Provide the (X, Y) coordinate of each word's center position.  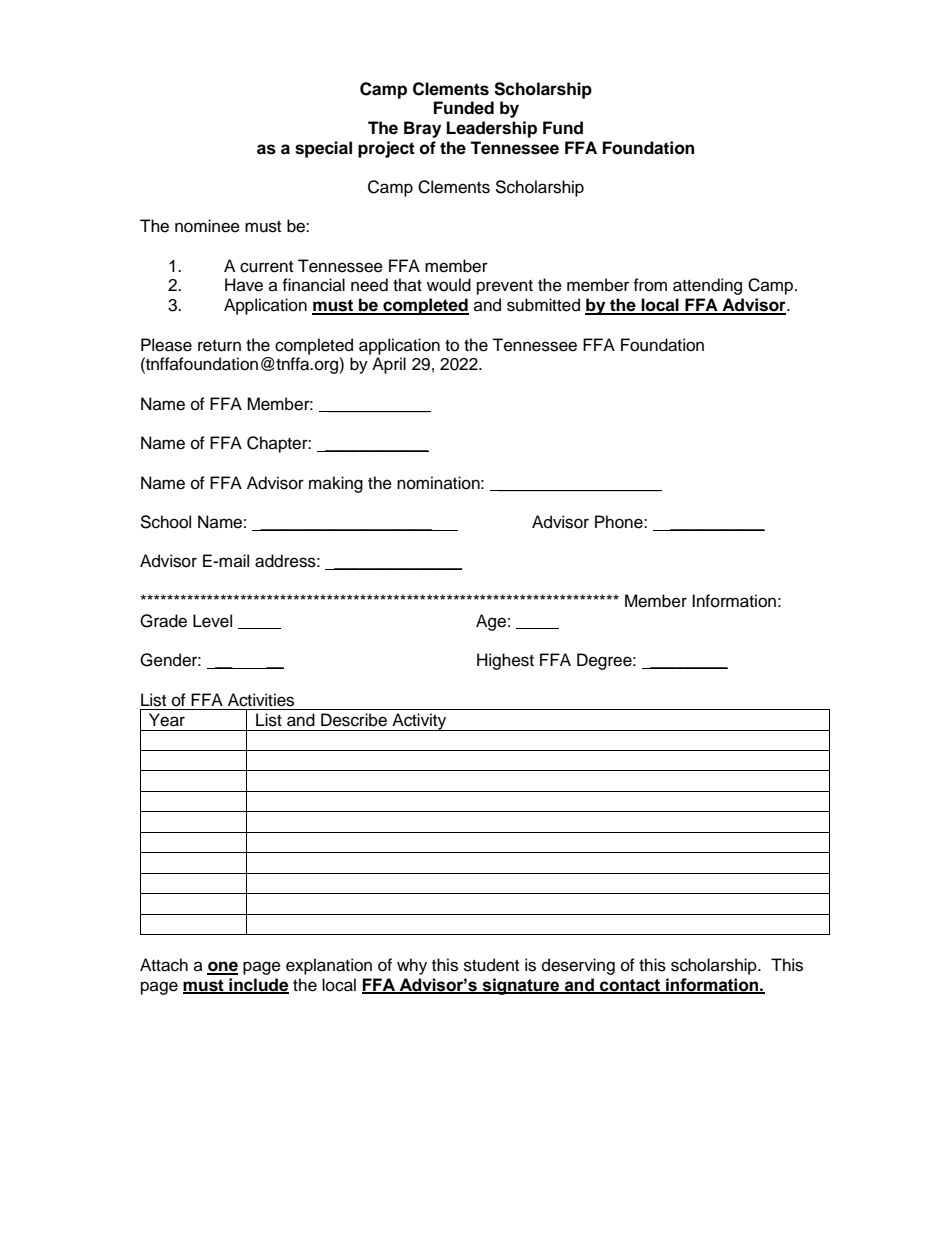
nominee (207, 226)
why (412, 966)
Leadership (492, 129)
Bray (422, 129)
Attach (164, 965)
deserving (578, 966)
